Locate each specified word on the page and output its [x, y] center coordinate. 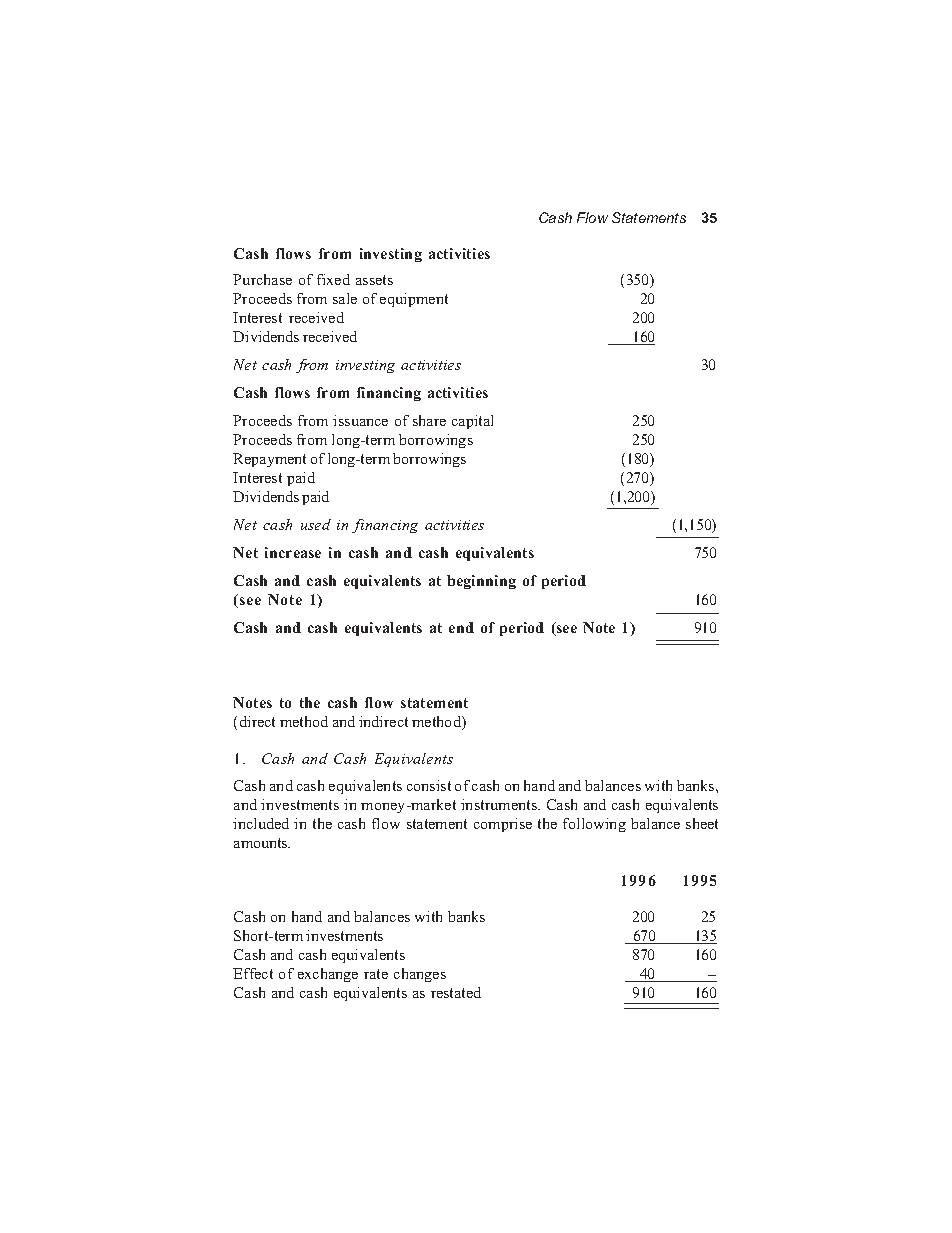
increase [293, 552]
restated [456, 992]
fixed [333, 279]
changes [420, 975]
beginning [481, 582]
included [261, 823]
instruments [500, 804]
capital [472, 422]
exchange [328, 975]
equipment [414, 300]
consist [429, 785]
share [429, 420]
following [594, 825]
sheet [702, 823]
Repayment [269, 460]
